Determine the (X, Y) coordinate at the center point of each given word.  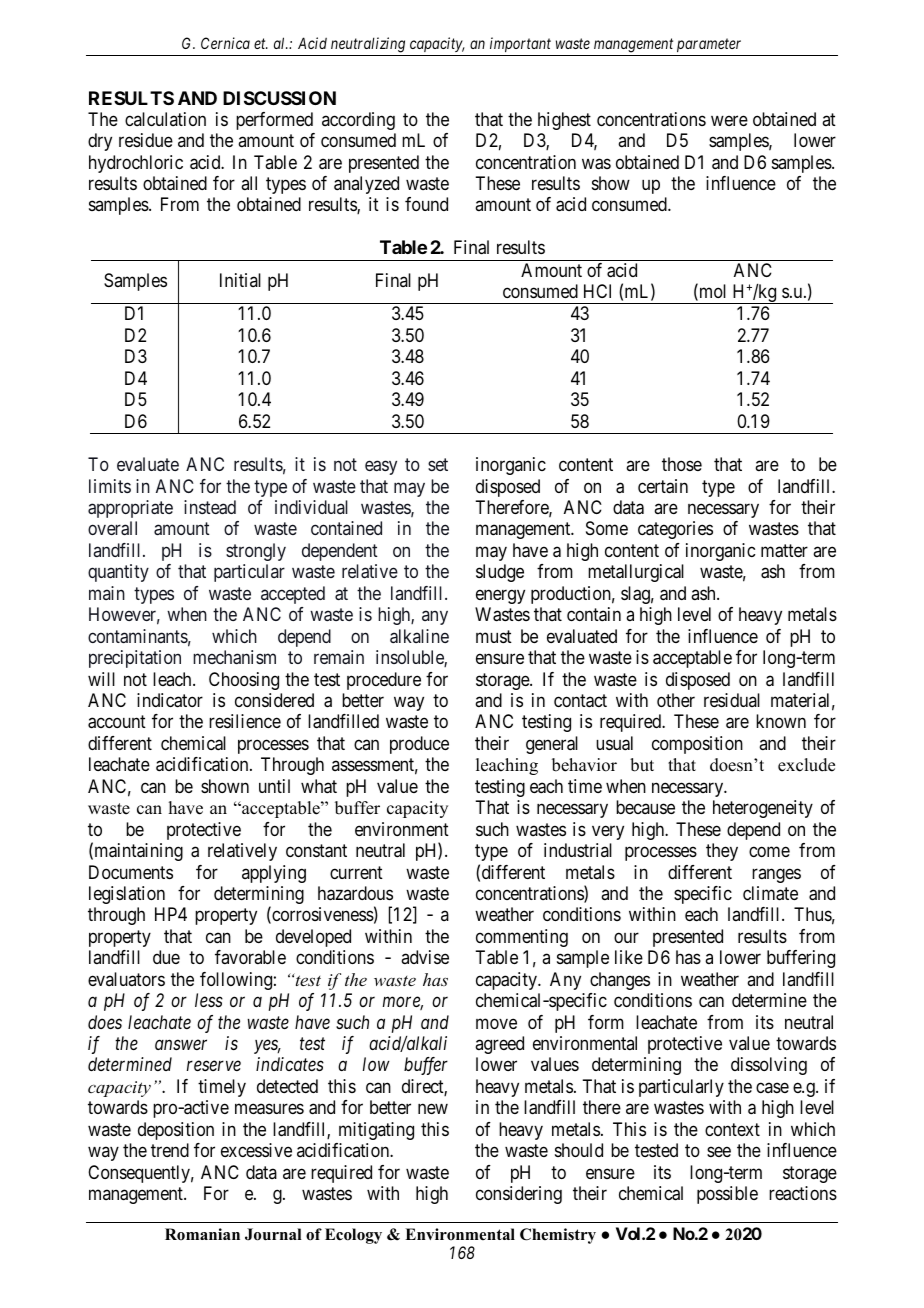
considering (519, 1195)
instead (210, 507)
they (722, 852)
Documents (131, 872)
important (520, 44)
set (438, 464)
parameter (709, 45)
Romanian (202, 1234)
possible (727, 1195)
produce (419, 745)
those (682, 464)
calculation (165, 119)
